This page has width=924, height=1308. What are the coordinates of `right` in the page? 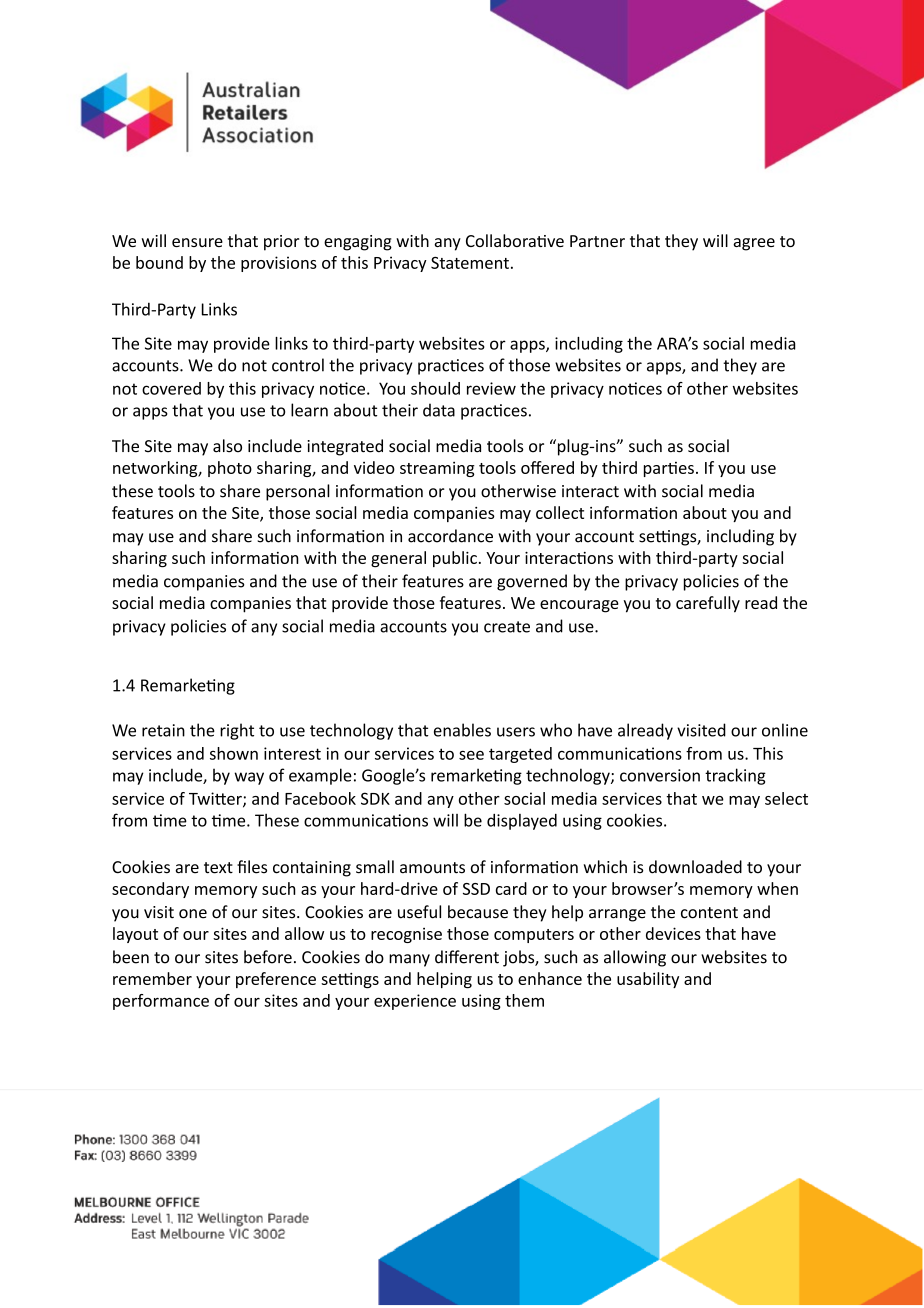 It's located at (237, 731).
